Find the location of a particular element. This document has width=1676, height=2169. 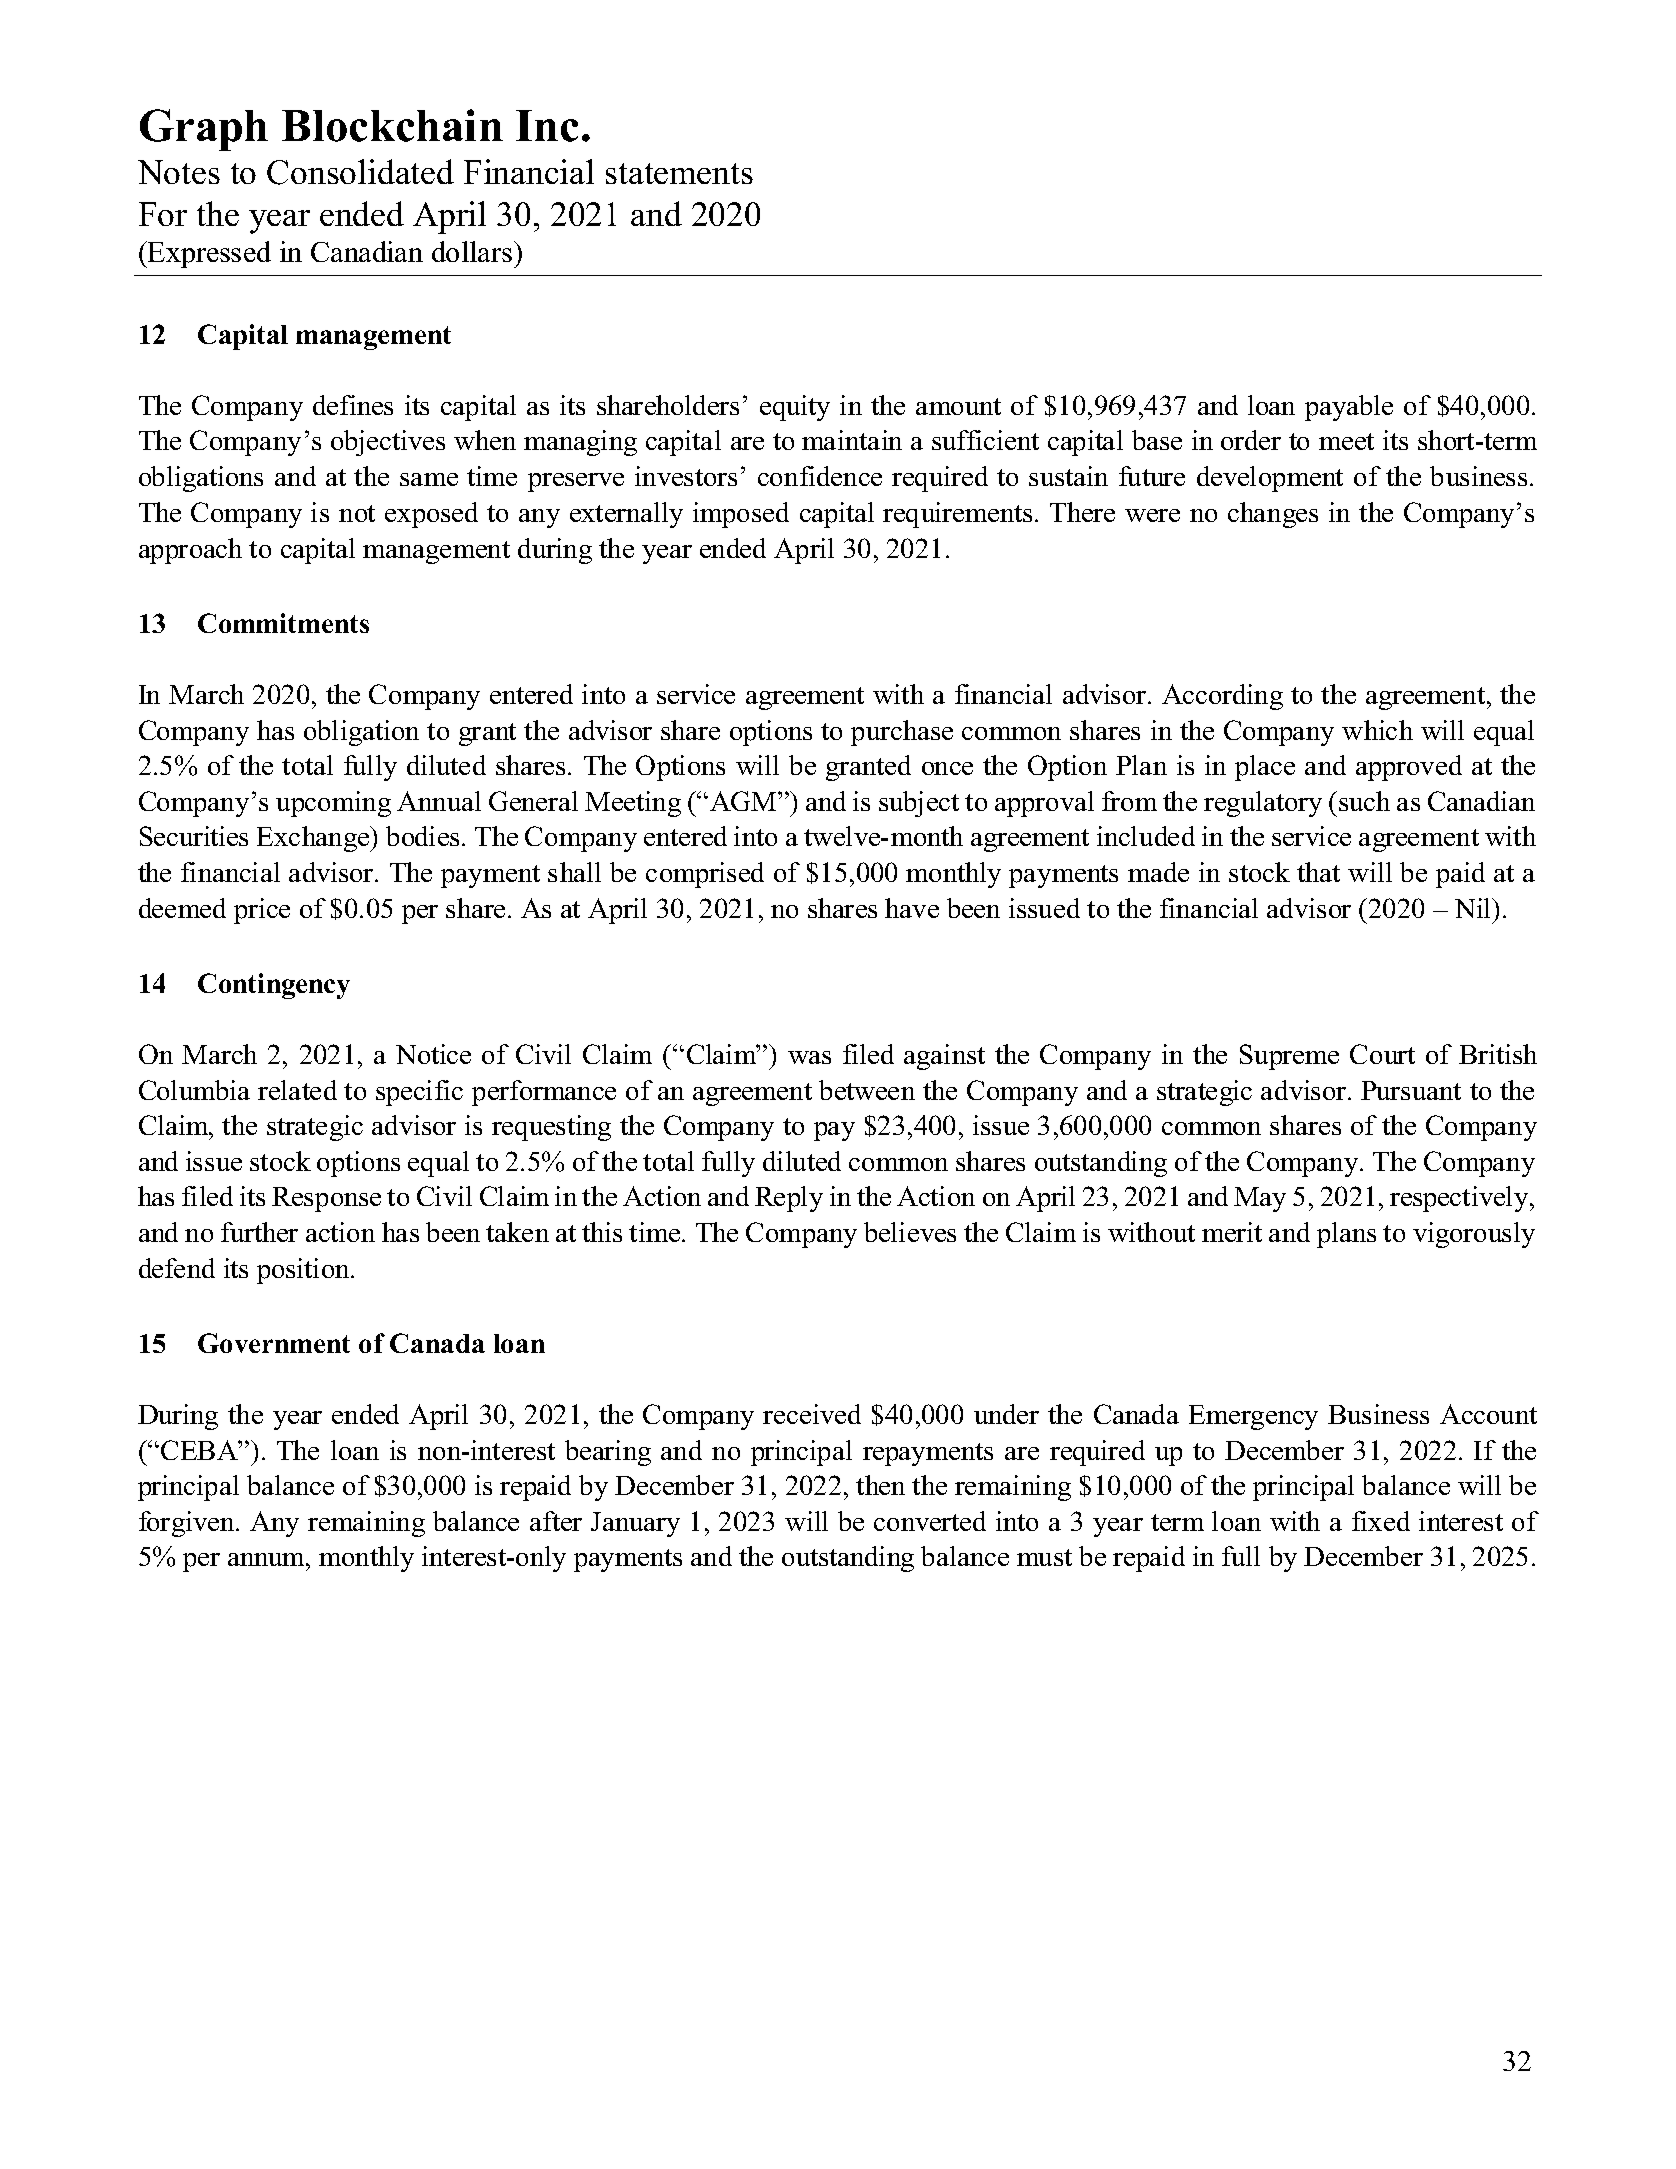

imposed is located at coordinates (741, 515).
